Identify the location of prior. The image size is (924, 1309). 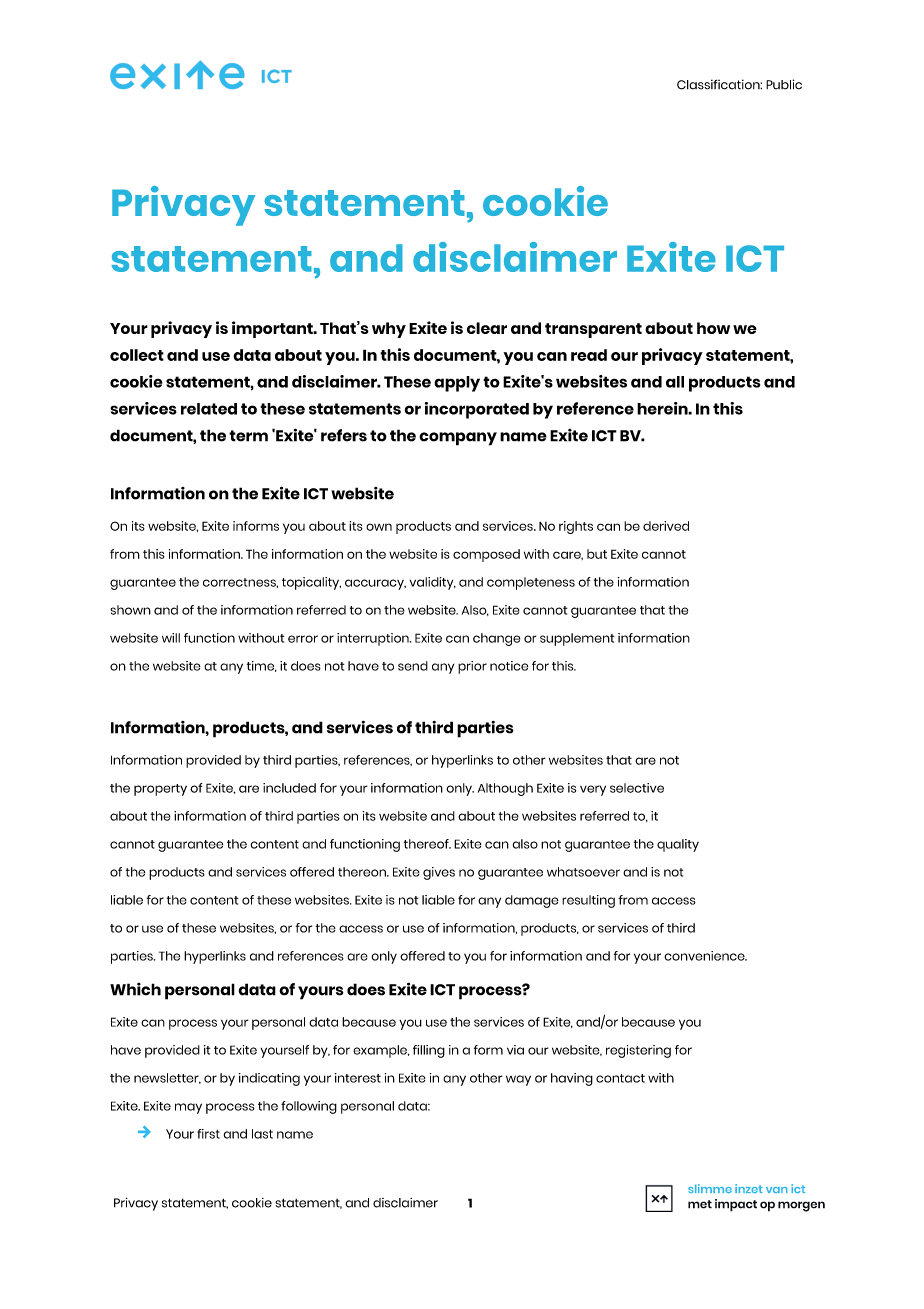
(472, 667).
